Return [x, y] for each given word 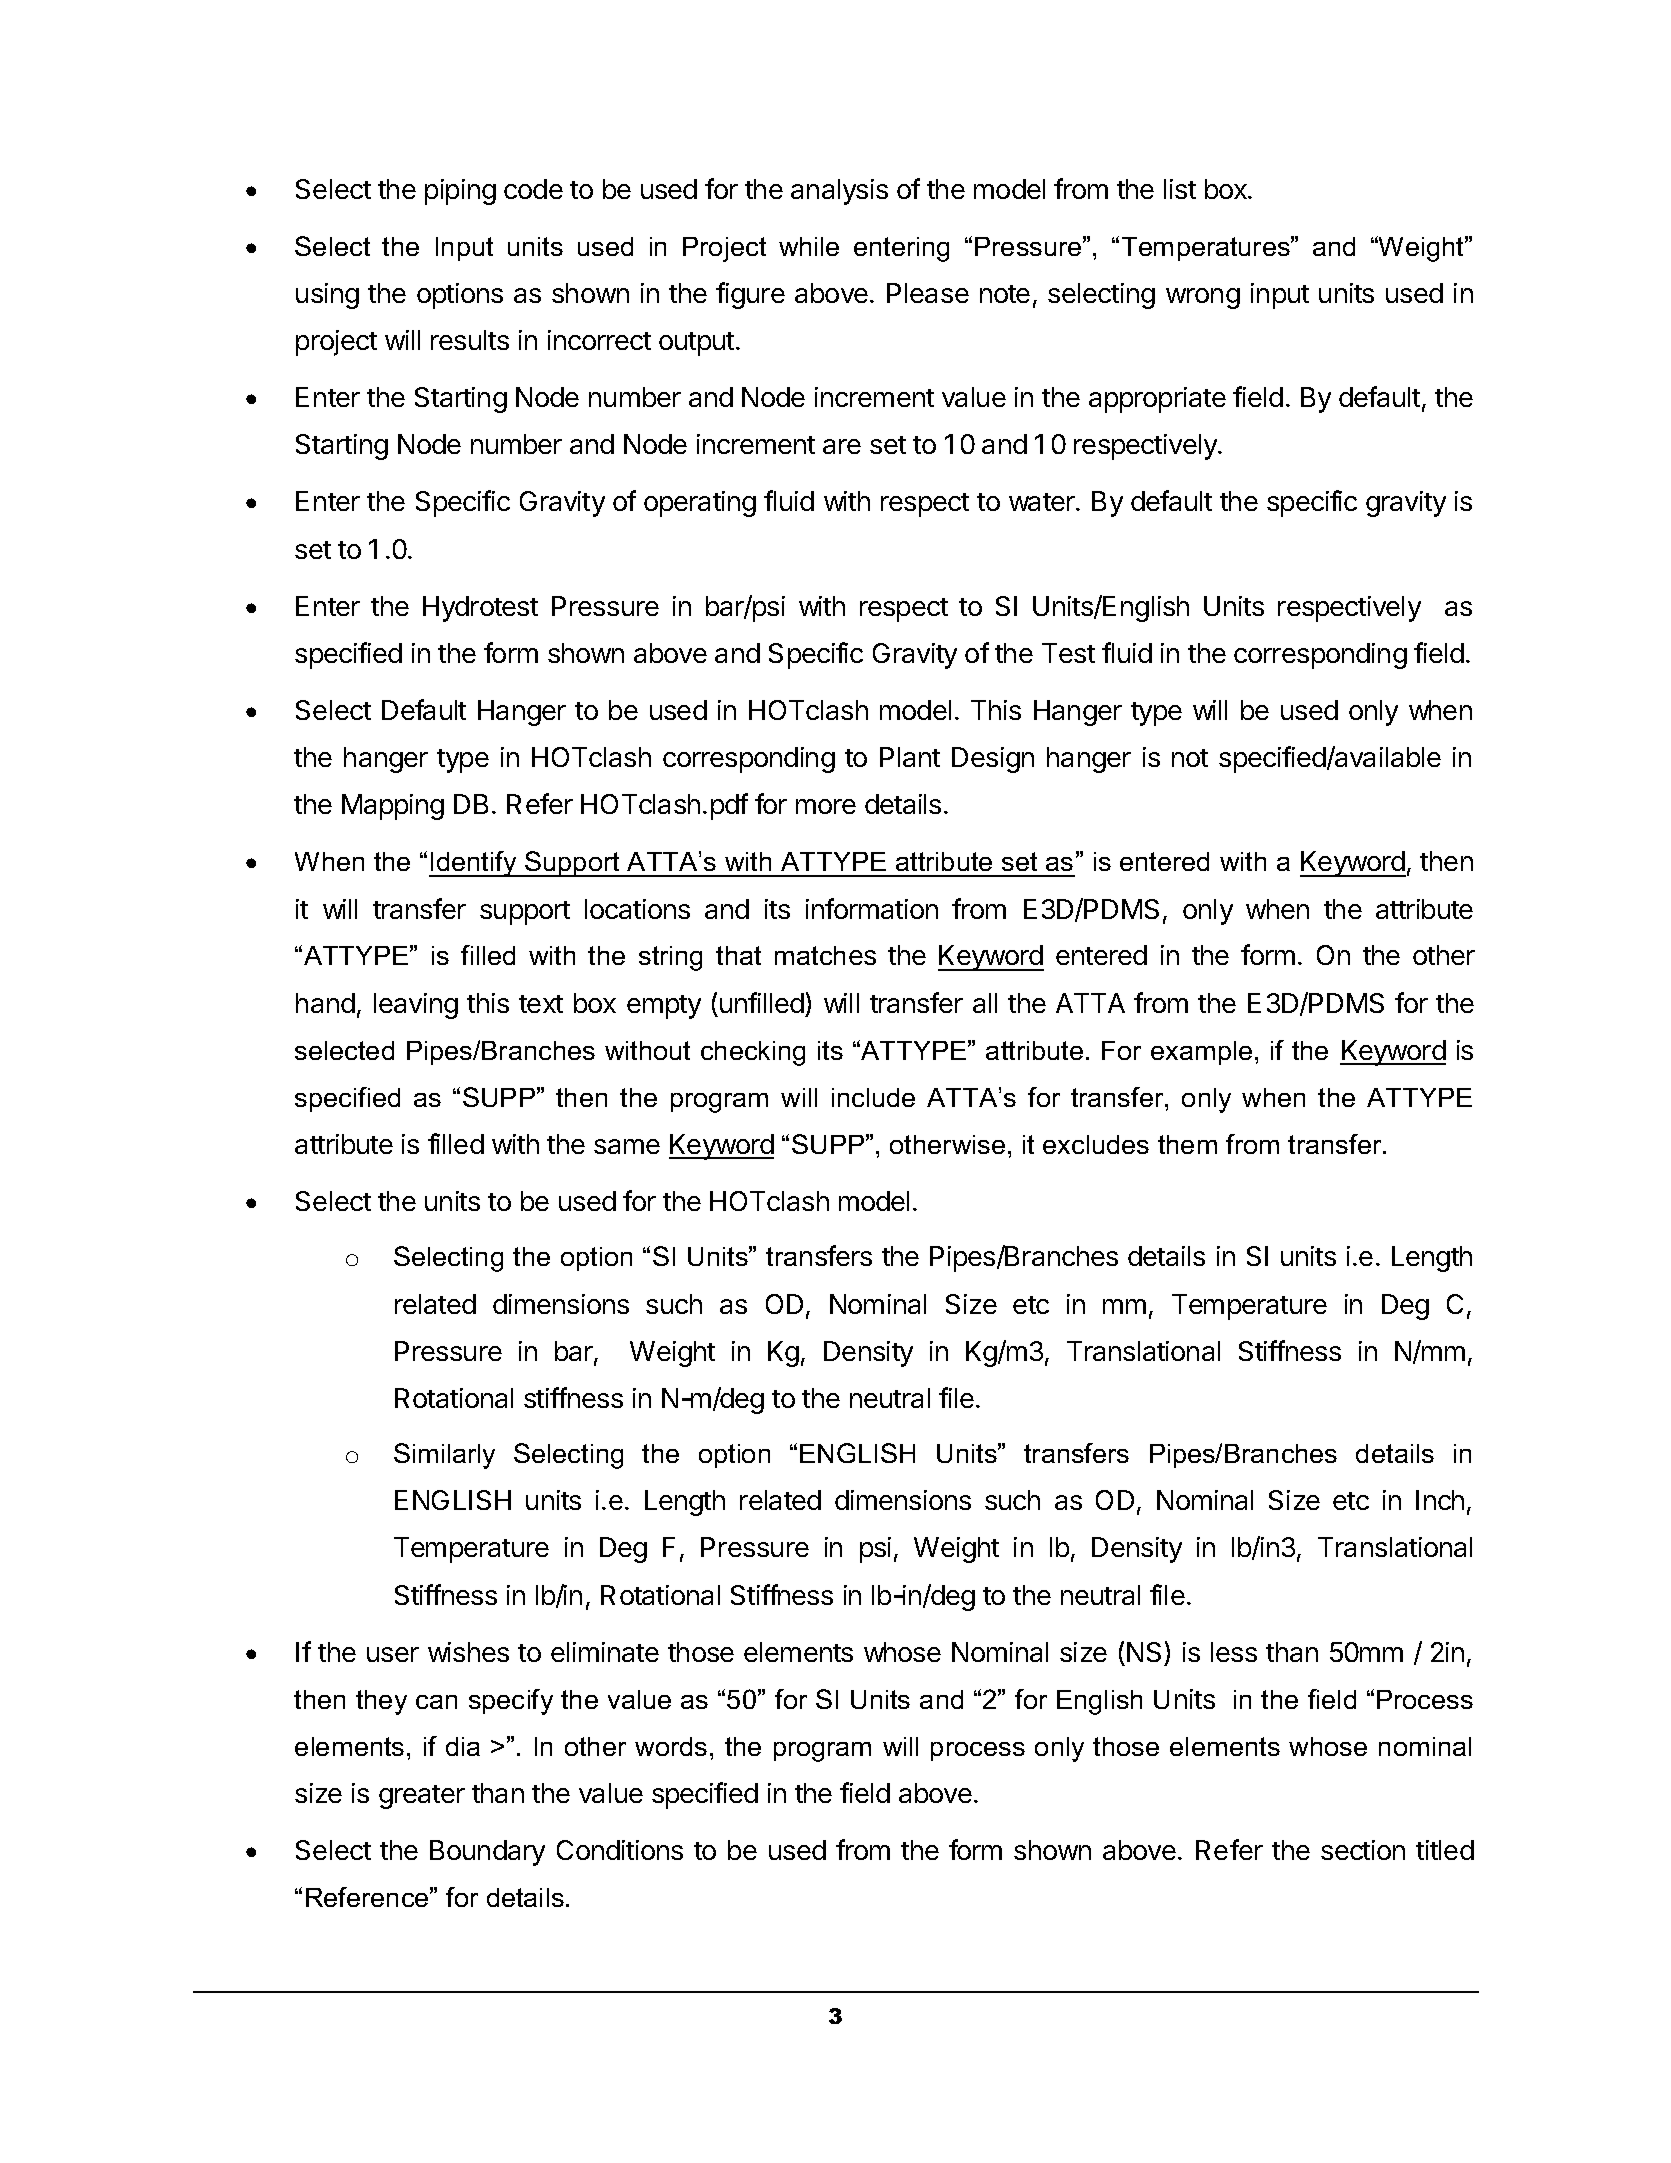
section [1363, 1850]
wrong [1203, 298]
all [985, 1003]
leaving [416, 1006]
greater [422, 1797]
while [809, 246]
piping [460, 192]
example [1201, 1053]
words [671, 1746]
